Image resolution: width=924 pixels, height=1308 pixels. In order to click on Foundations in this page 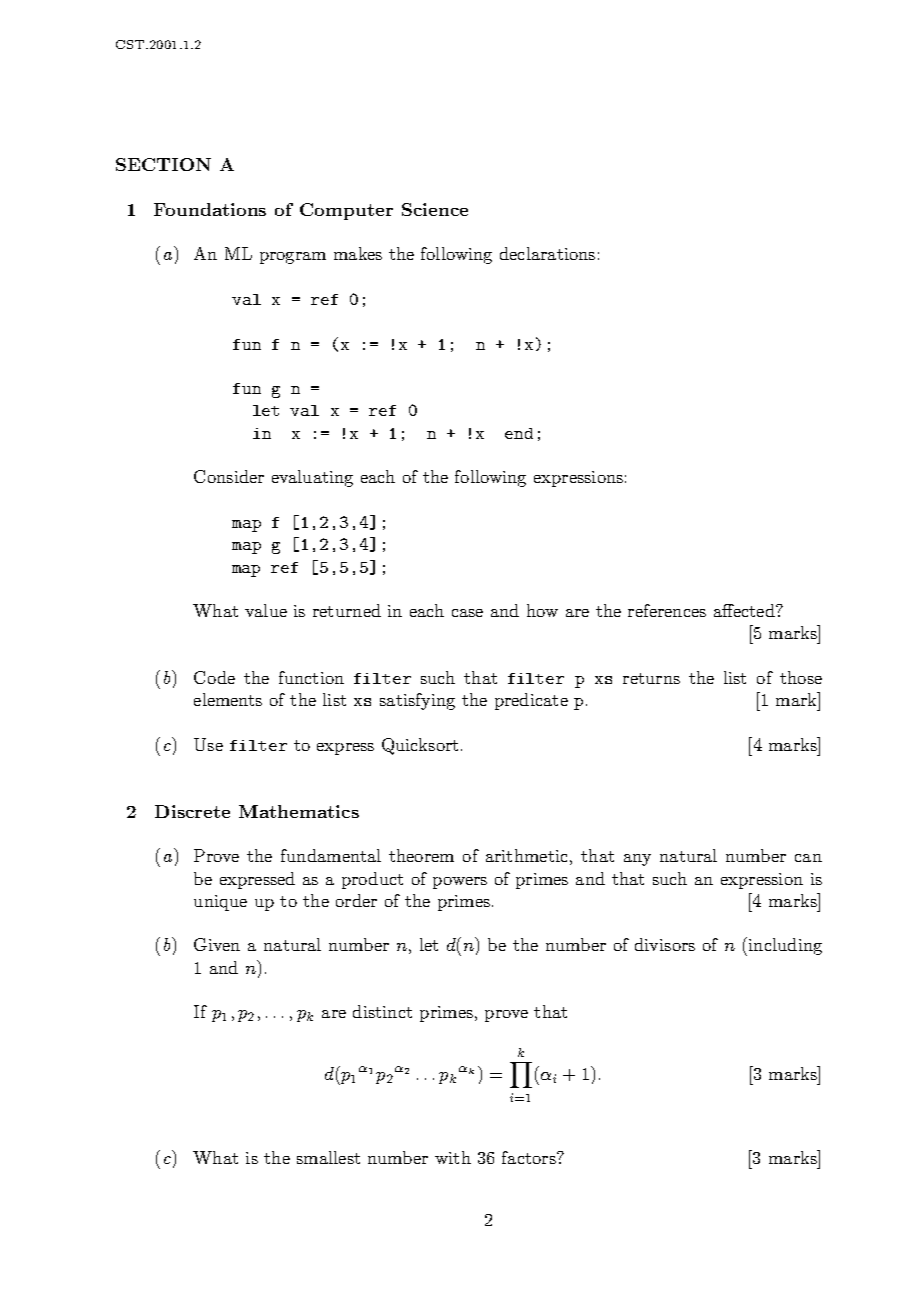, I will do `click(210, 209)`.
